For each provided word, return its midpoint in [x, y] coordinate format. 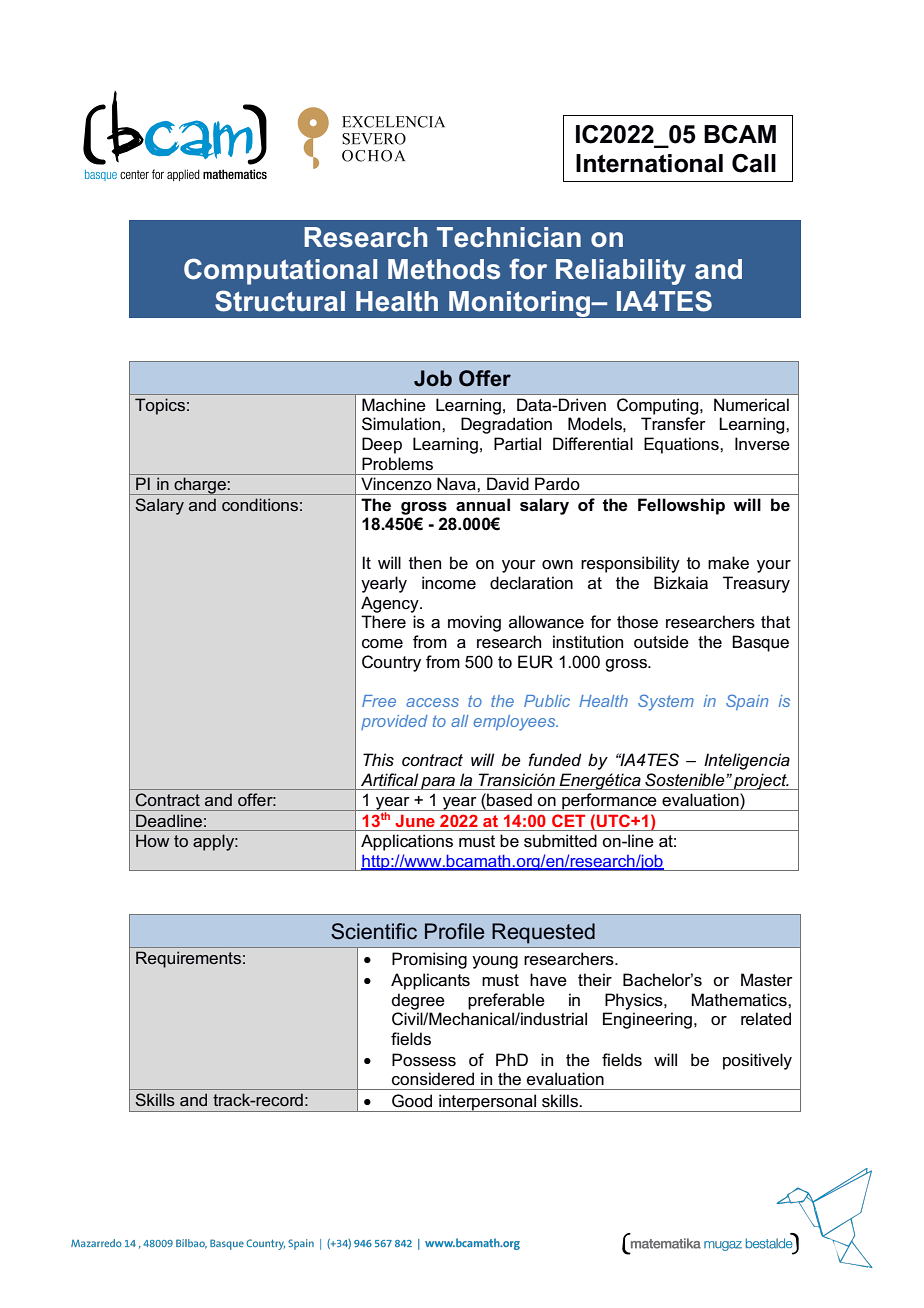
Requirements [188, 959]
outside [661, 642]
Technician [509, 237]
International [649, 163]
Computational [280, 271]
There [383, 622]
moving [474, 623]
